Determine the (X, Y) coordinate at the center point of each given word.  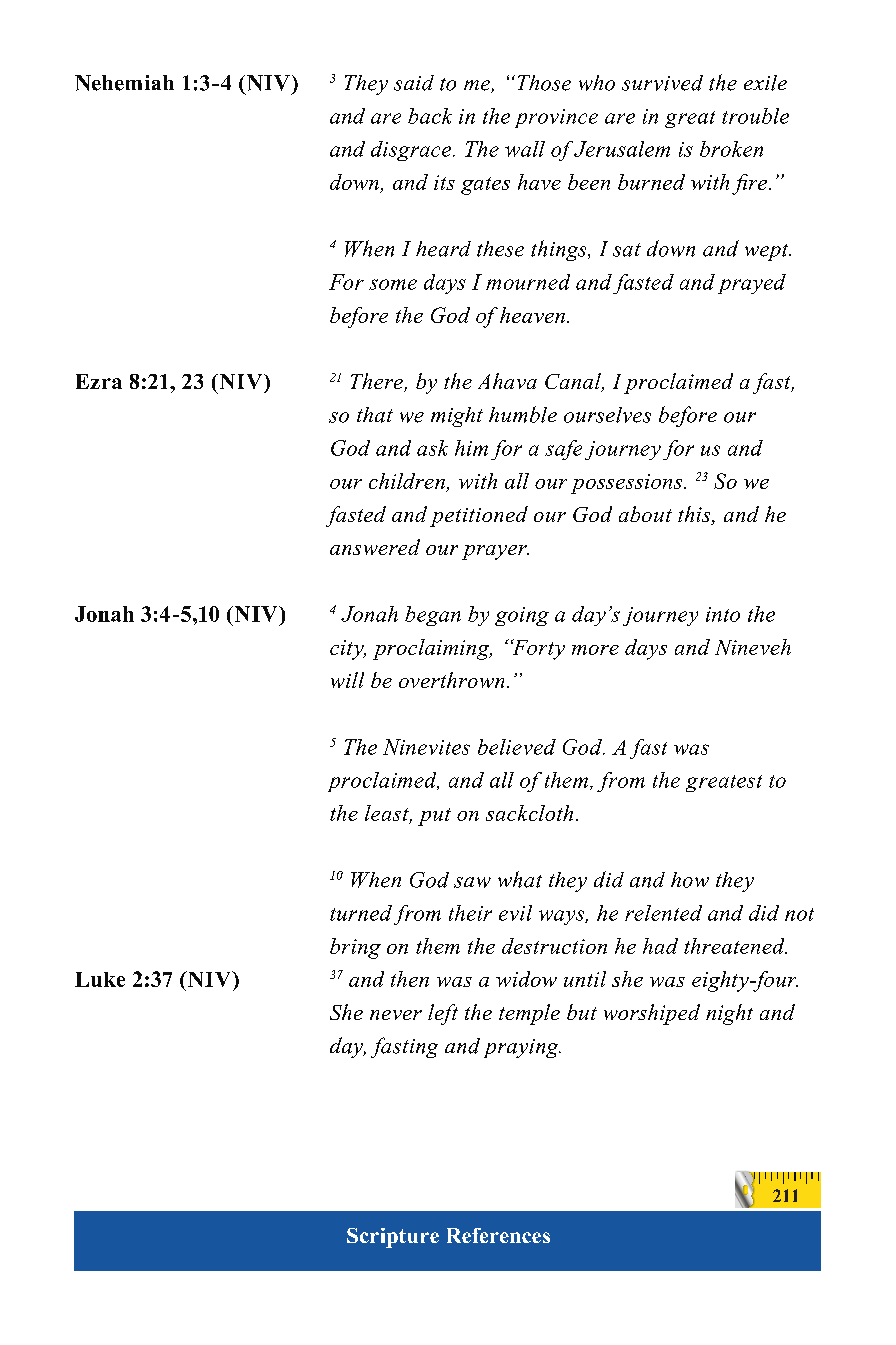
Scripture (393, 1238)
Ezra (99, 381)
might (457, 417)
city (348, 650)
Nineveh (753, 647)
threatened (735, 946)
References (498, 1235)
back (430, 116)
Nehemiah (124, 83)
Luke (100, 979)
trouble (755, 116)
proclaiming (432, 649)
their (470, 913)
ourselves (607, 415)
